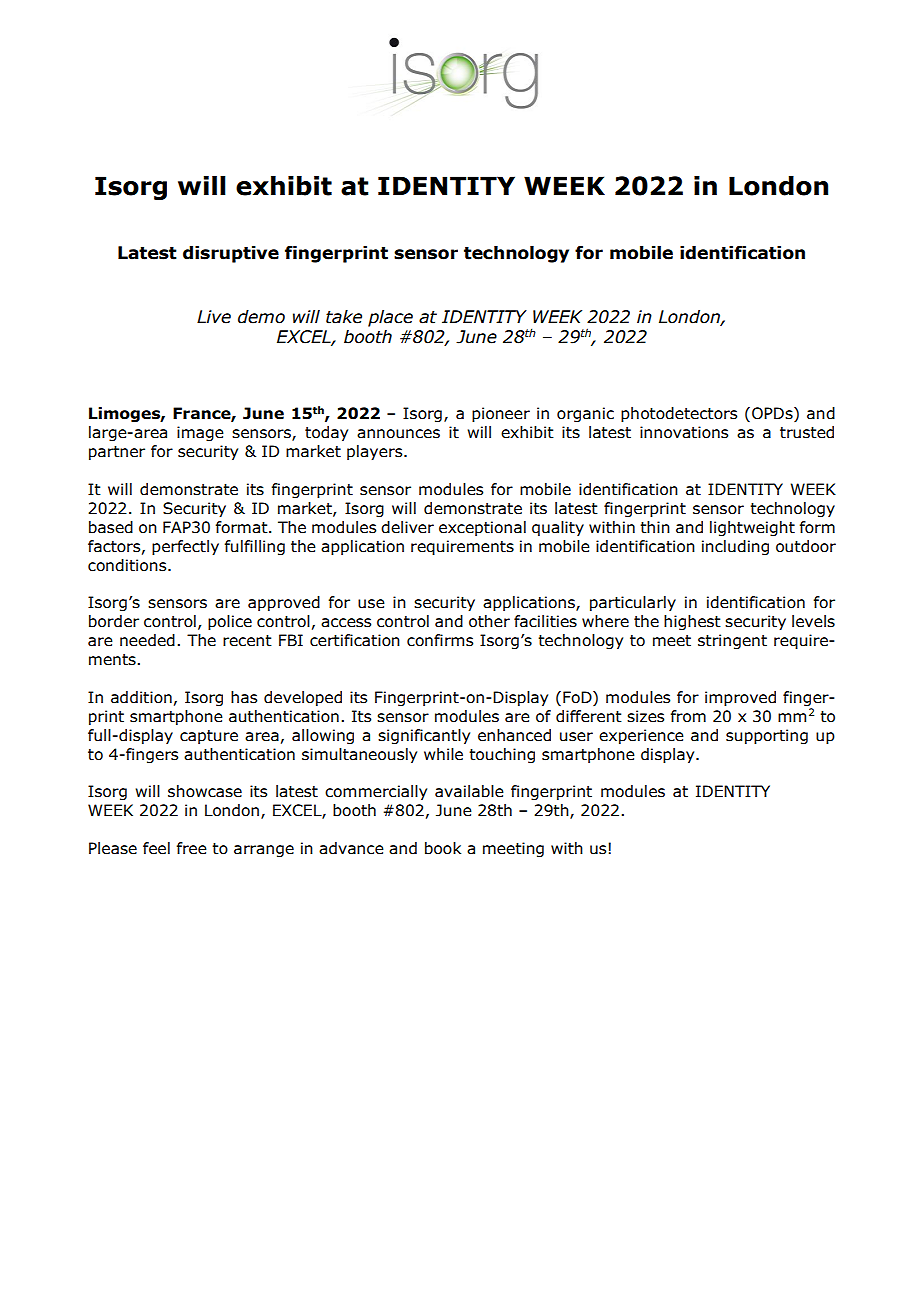  What do you see at coordinates (424, 736) in the page?
I see `significantly` at bounding box center [424, 736].
